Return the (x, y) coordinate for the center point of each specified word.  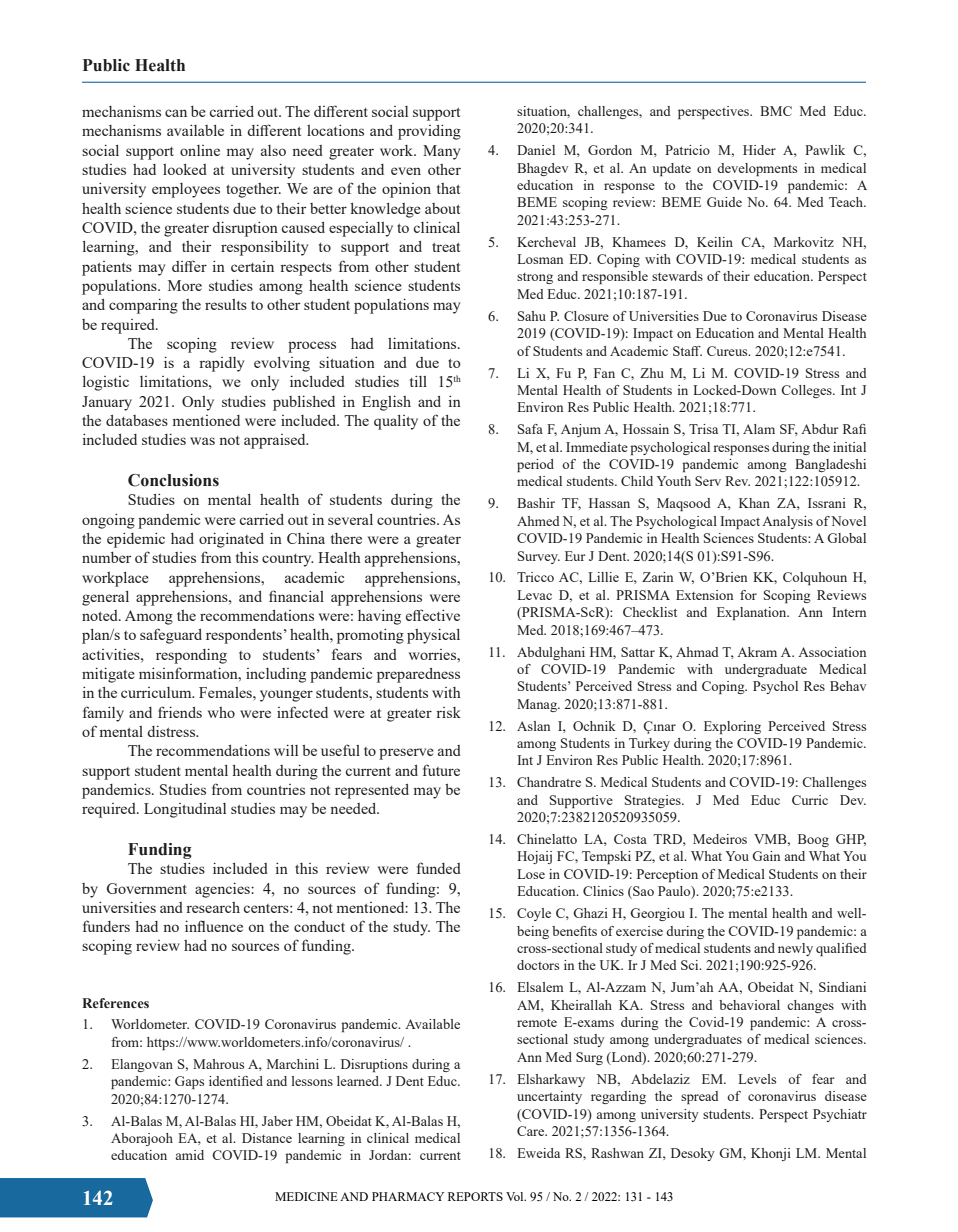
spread (700, 1097)
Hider (759, 150)
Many (441, 152)
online (200, 150)
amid (189, 1155)
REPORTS (475, 1196)
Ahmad (697, 652)
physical (433, 636)
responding (191, 656)
